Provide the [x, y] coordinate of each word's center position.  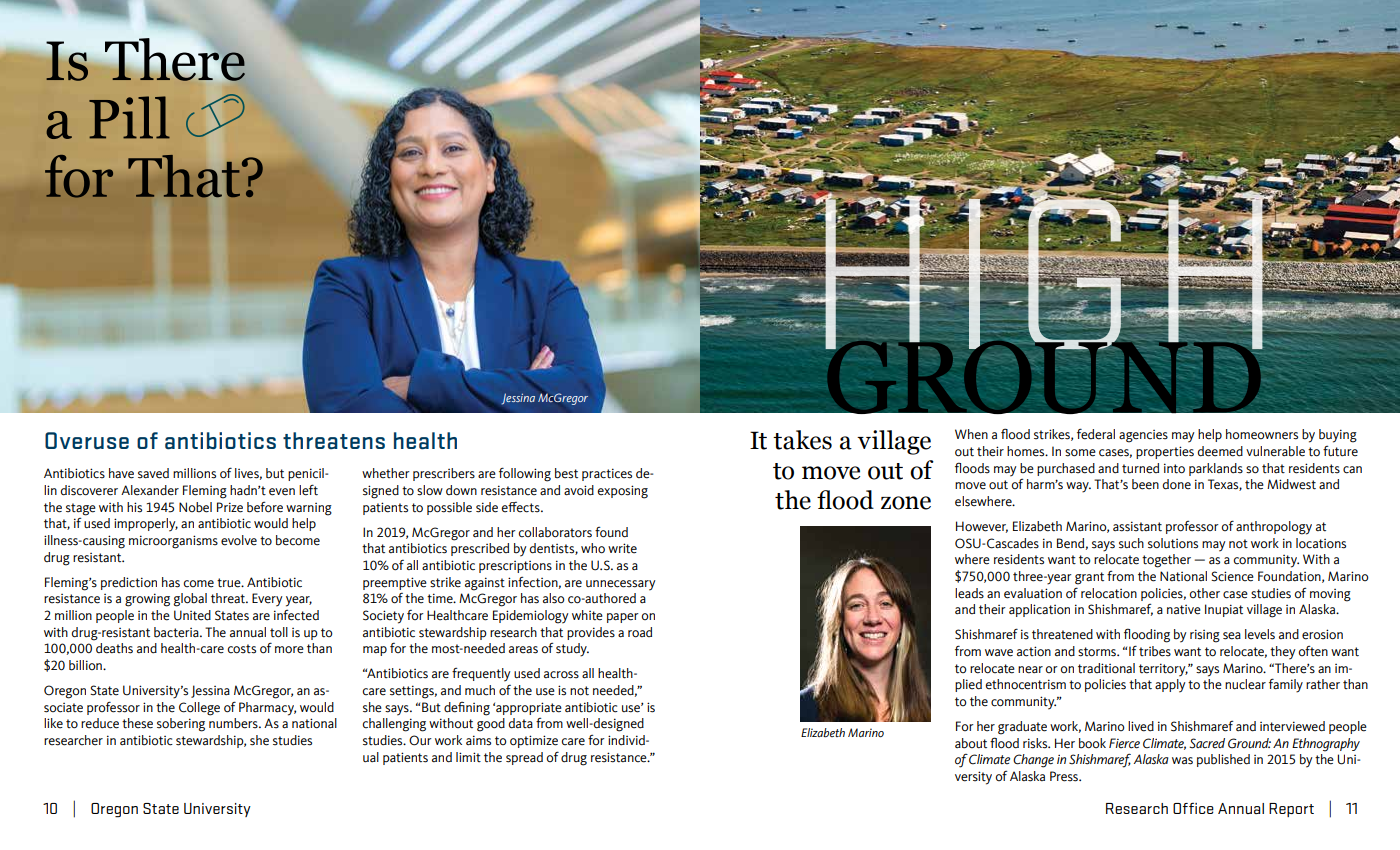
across [561, 675]
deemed [1220, 451]
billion [86, 665]
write [622, 548]
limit [468, 757]
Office [1193, 808]
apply [1170, 686]
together [1166, 561]
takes [802, 440]
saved [153, 473]
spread [524, 758]
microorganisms [173, 542]
